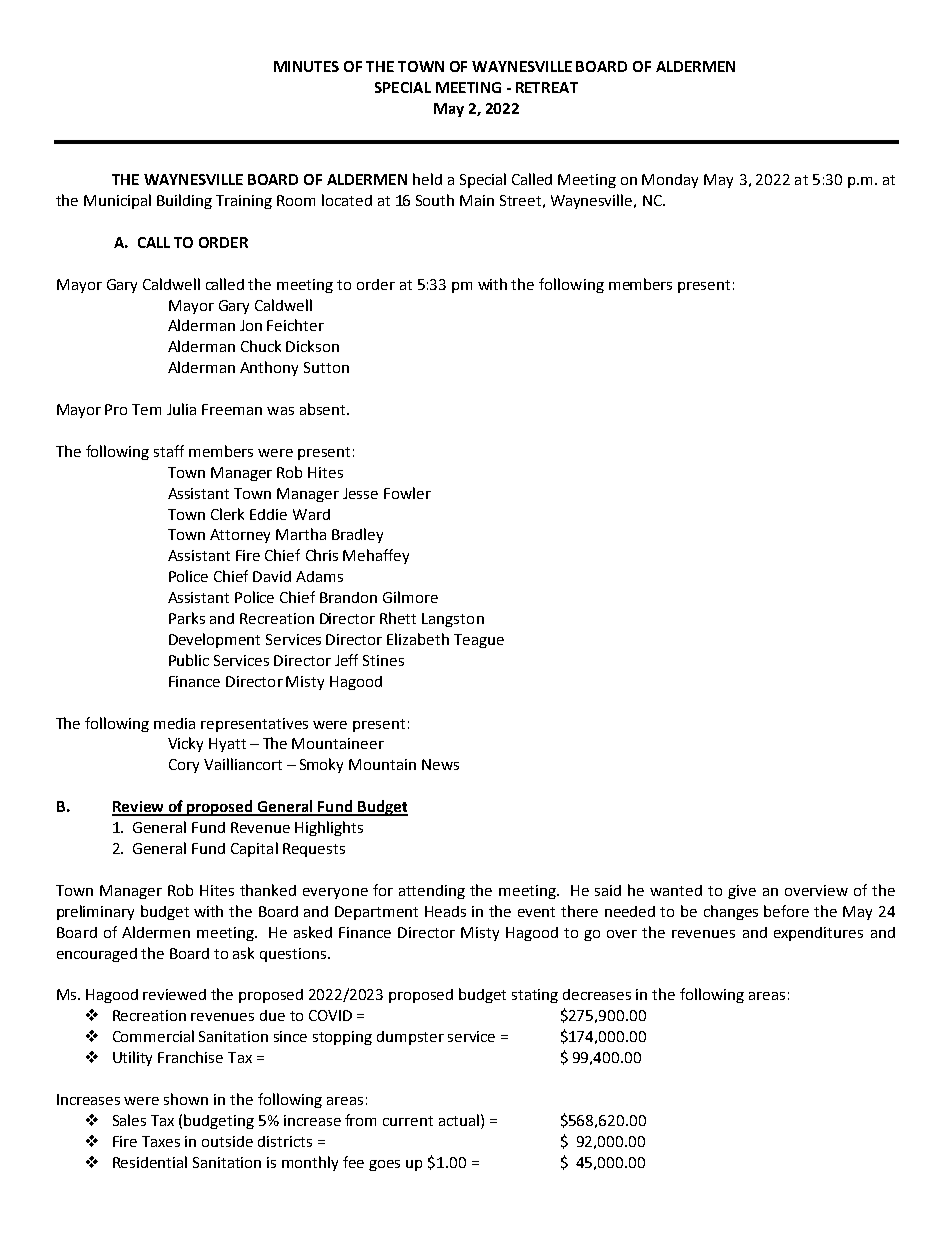  I want to click on Sutton, so click(326, 367).
